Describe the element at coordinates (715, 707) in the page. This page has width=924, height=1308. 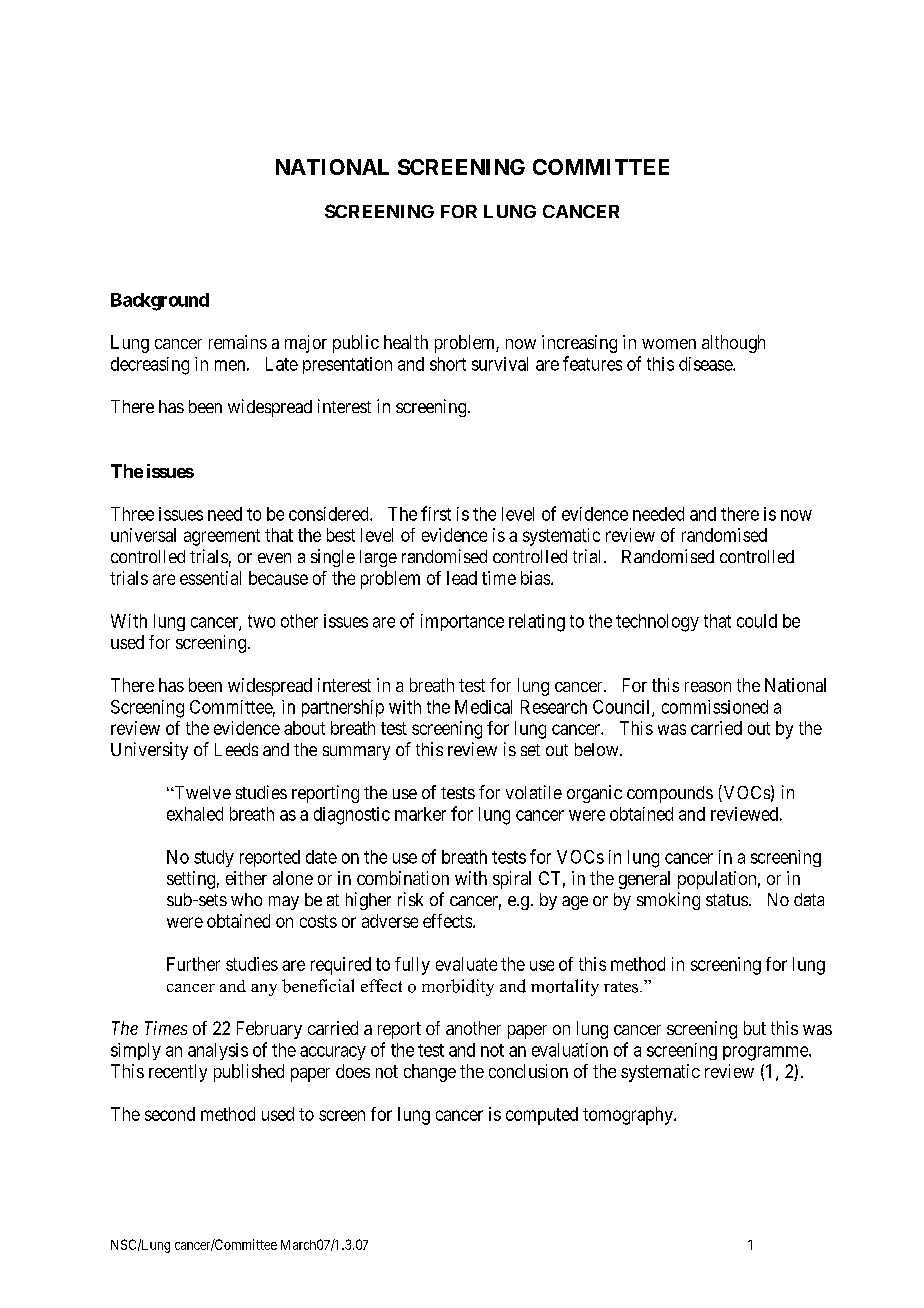
I see `commissioned` at that location.
